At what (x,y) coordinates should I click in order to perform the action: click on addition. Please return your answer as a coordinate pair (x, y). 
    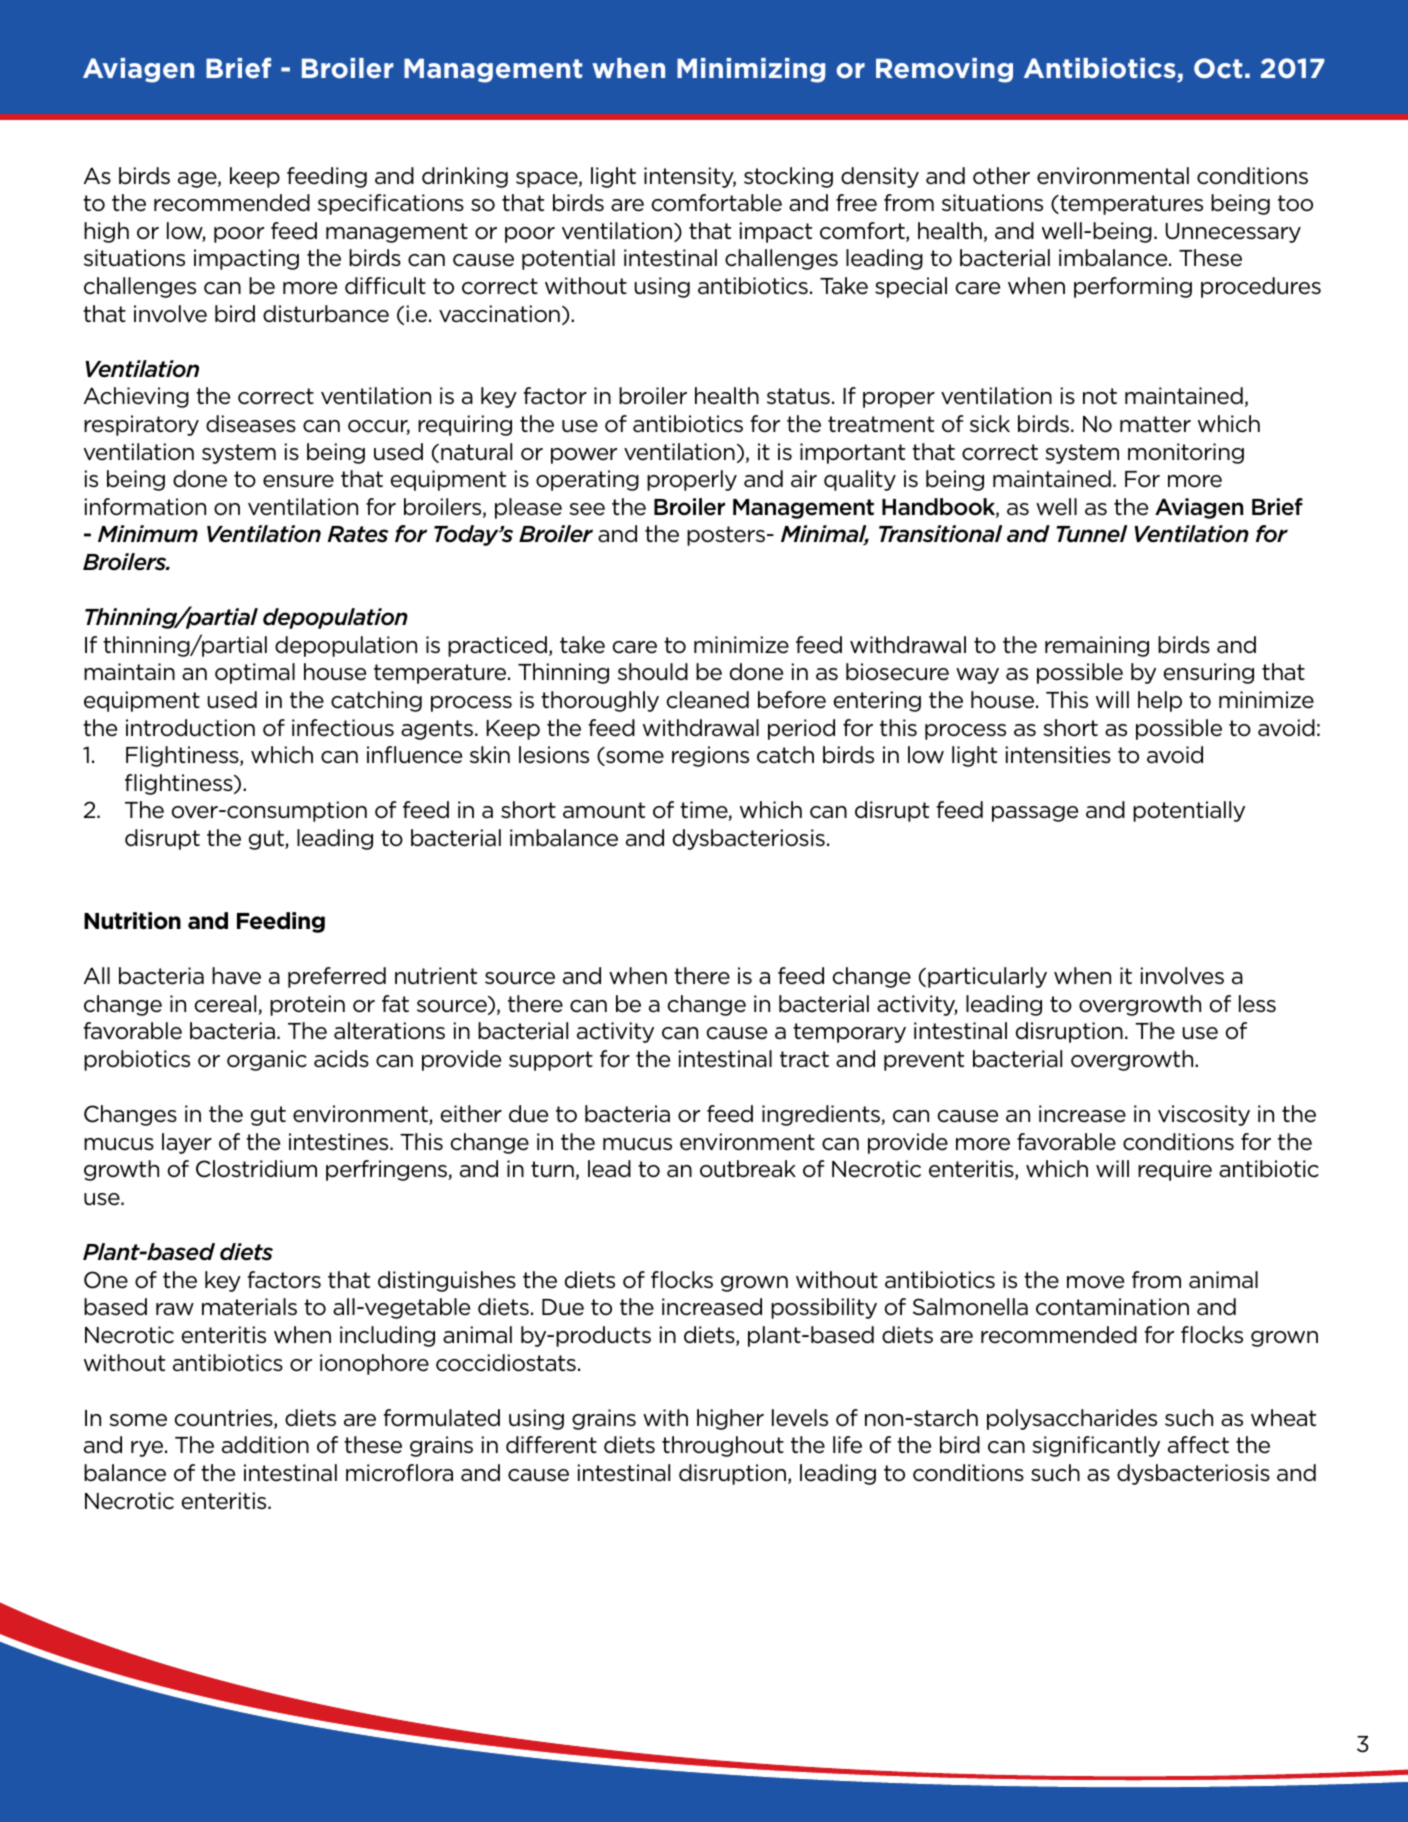
    Looking at the image, I should click on (265, 1445).
